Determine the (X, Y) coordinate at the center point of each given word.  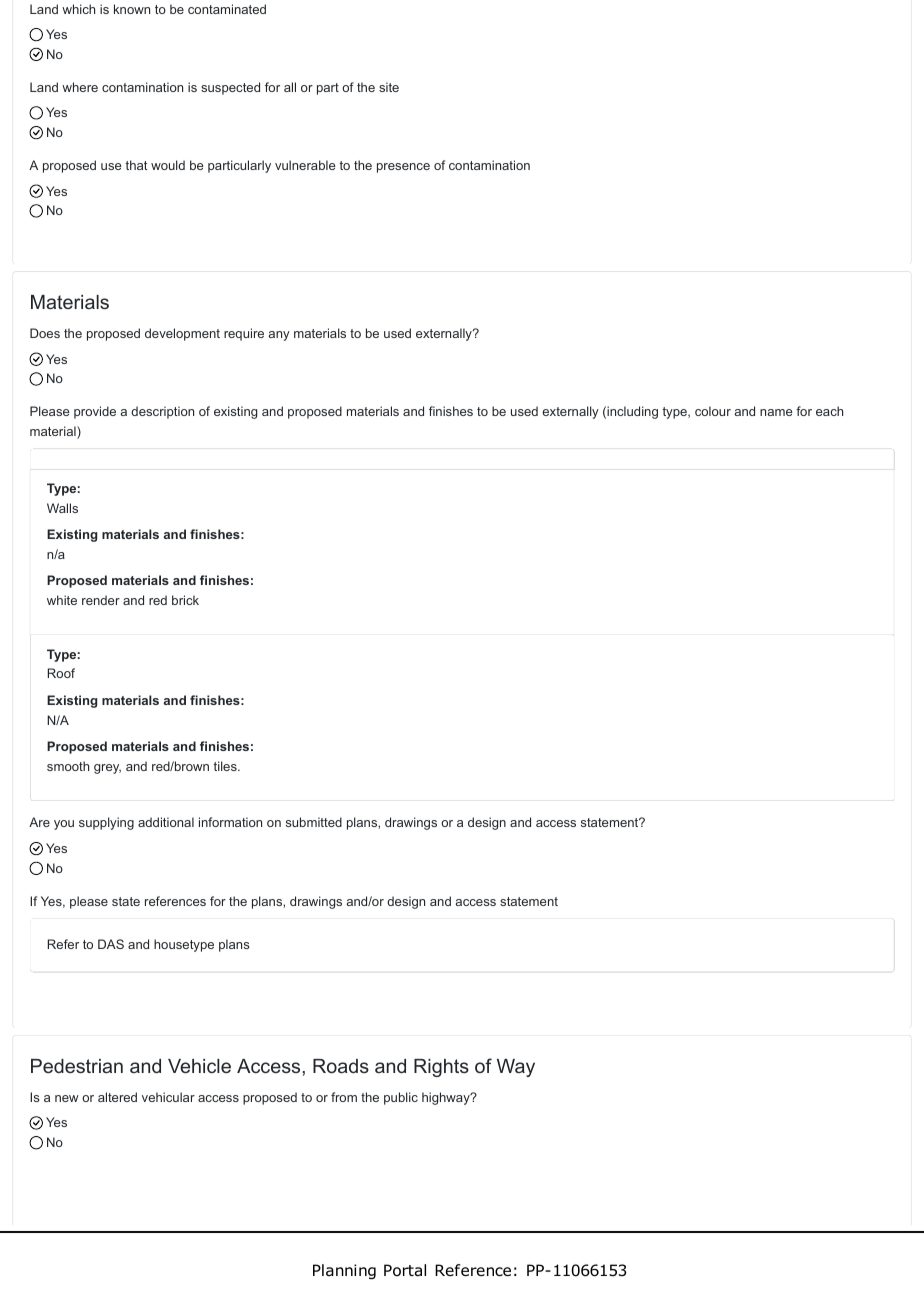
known (132, 9)
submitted (314, 822)
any (279, 336)
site (389, 87)
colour (713, 411)
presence (403, 168)
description (162, 412)
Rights (441, 1068)
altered (117, 1097)
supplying (106, 823)
